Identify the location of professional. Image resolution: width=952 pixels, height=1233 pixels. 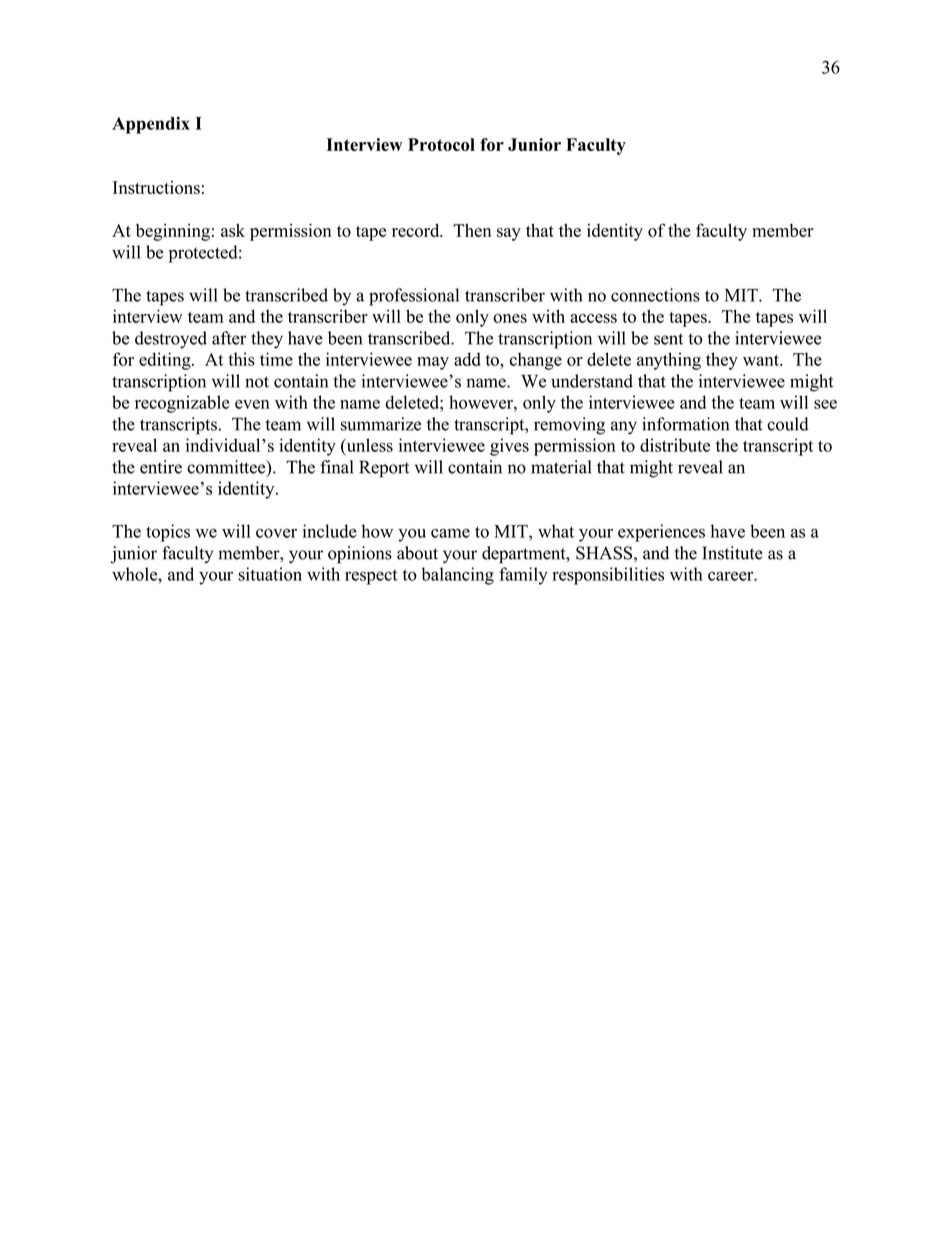
(414, 297).
